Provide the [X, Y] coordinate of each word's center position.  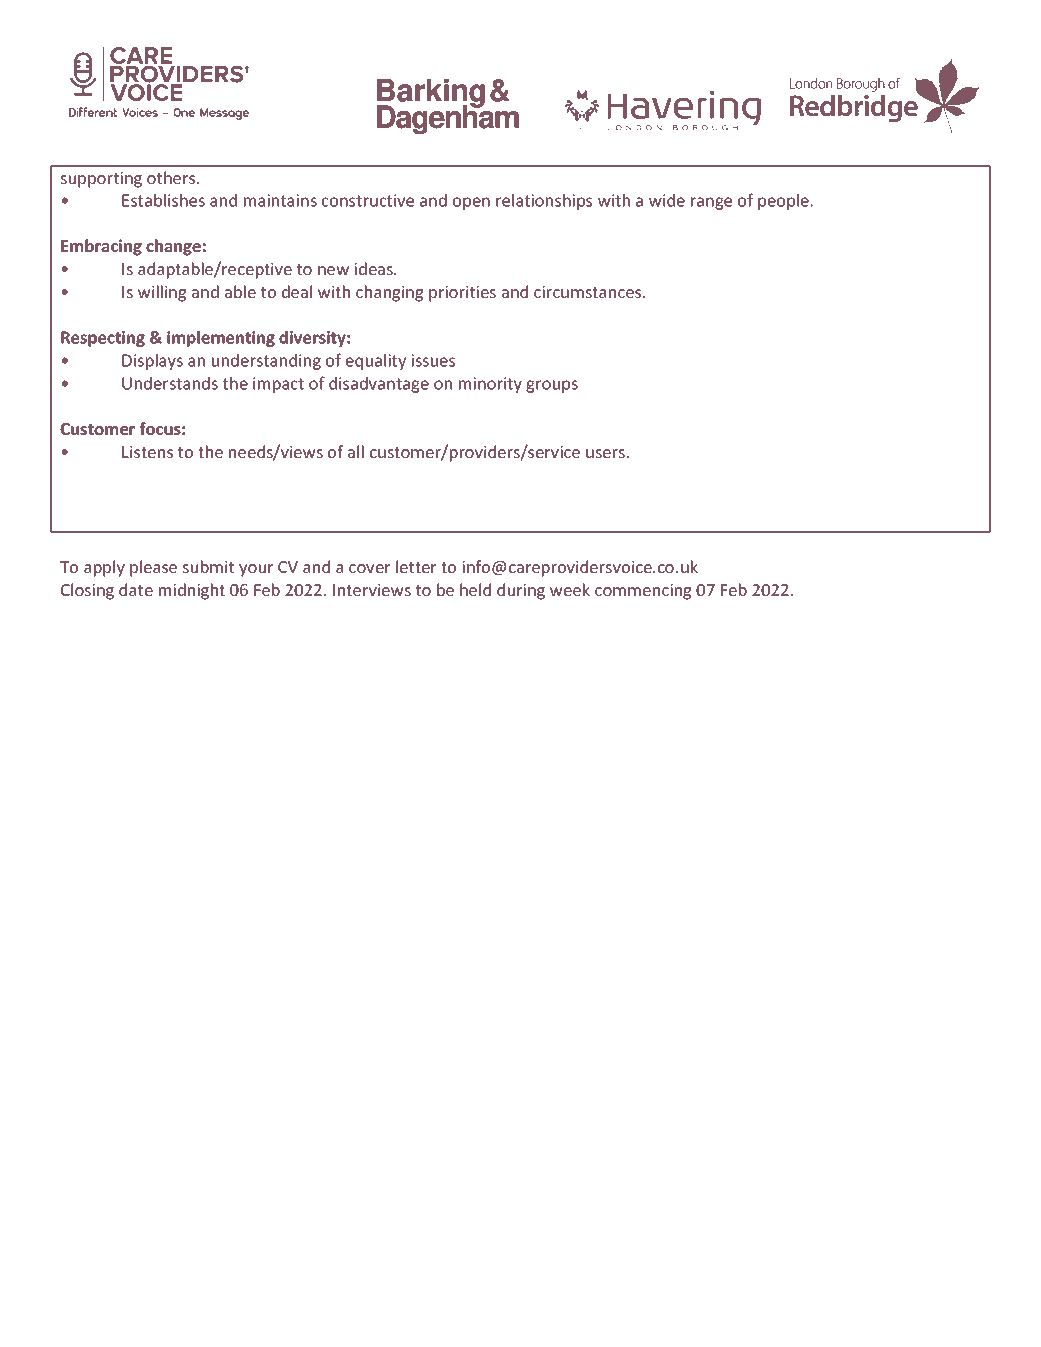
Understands [170, 383]
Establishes [163, 200]
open [471, 203]
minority [490, 385]
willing [162, 293]
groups [552, 386]
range [711, 203]
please [153, 568]
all [356, 451]
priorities [462, 294]
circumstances [589, 292]
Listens [147, 452]
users [605, 453]
